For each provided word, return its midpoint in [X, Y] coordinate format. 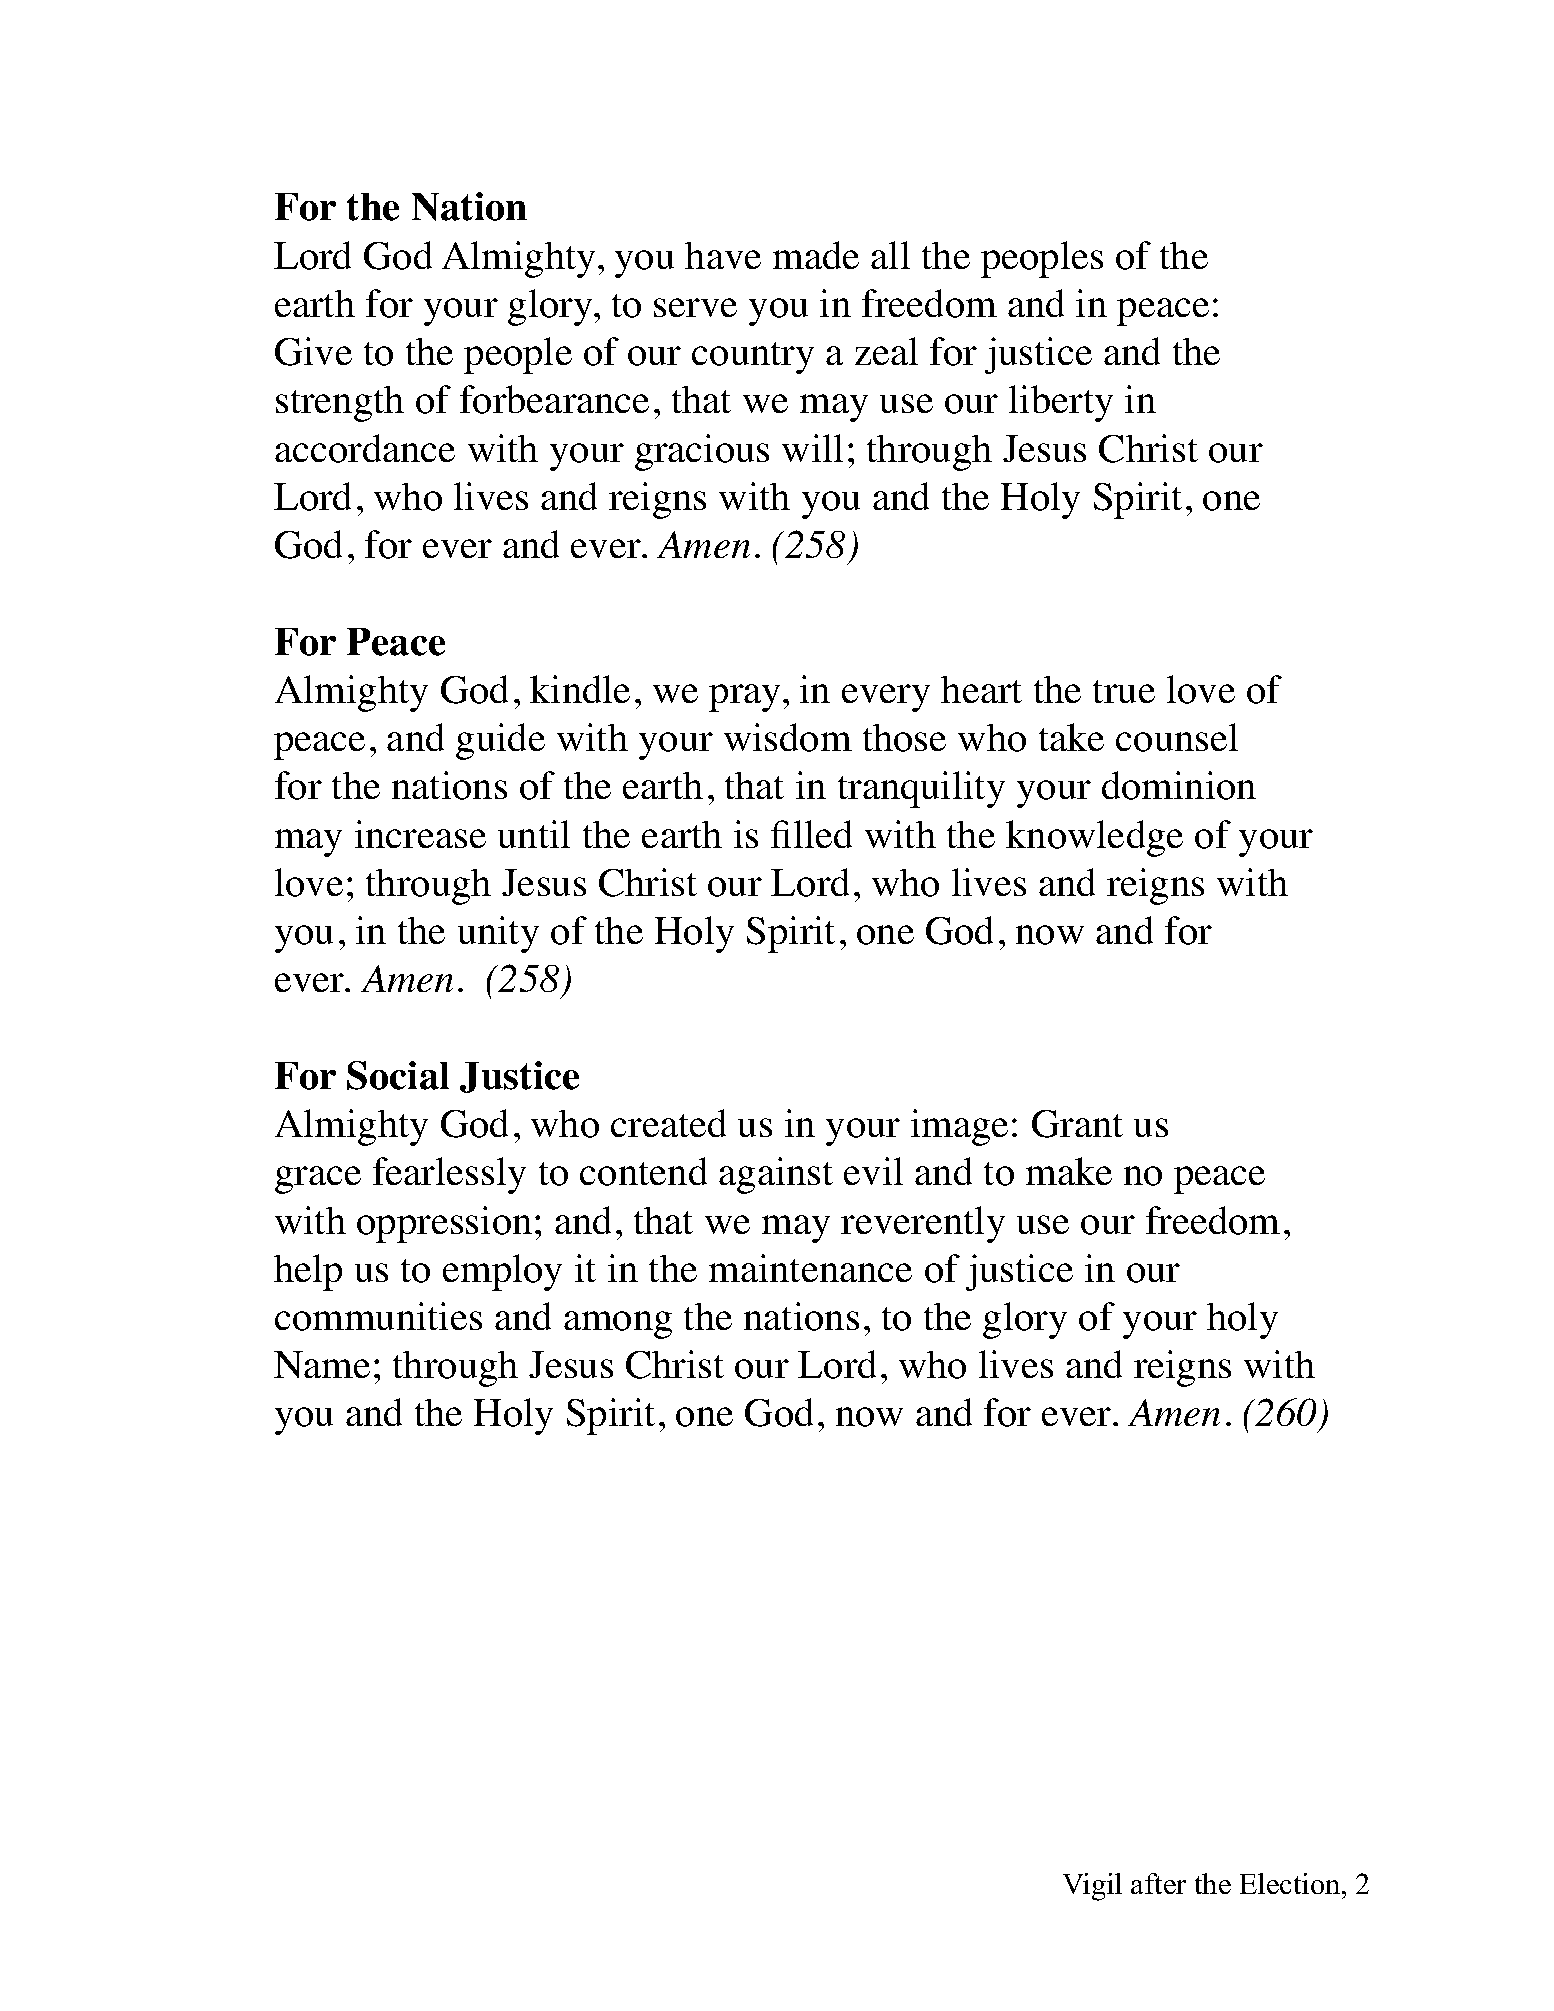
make [1069, 1171]
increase [420, 834]
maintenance [810, 1268]
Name [322, 1364]
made [816, 255]
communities [378, 1316]
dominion [1179, 785]
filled [811, 834]
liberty [1061, 403]
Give [313, 351]
